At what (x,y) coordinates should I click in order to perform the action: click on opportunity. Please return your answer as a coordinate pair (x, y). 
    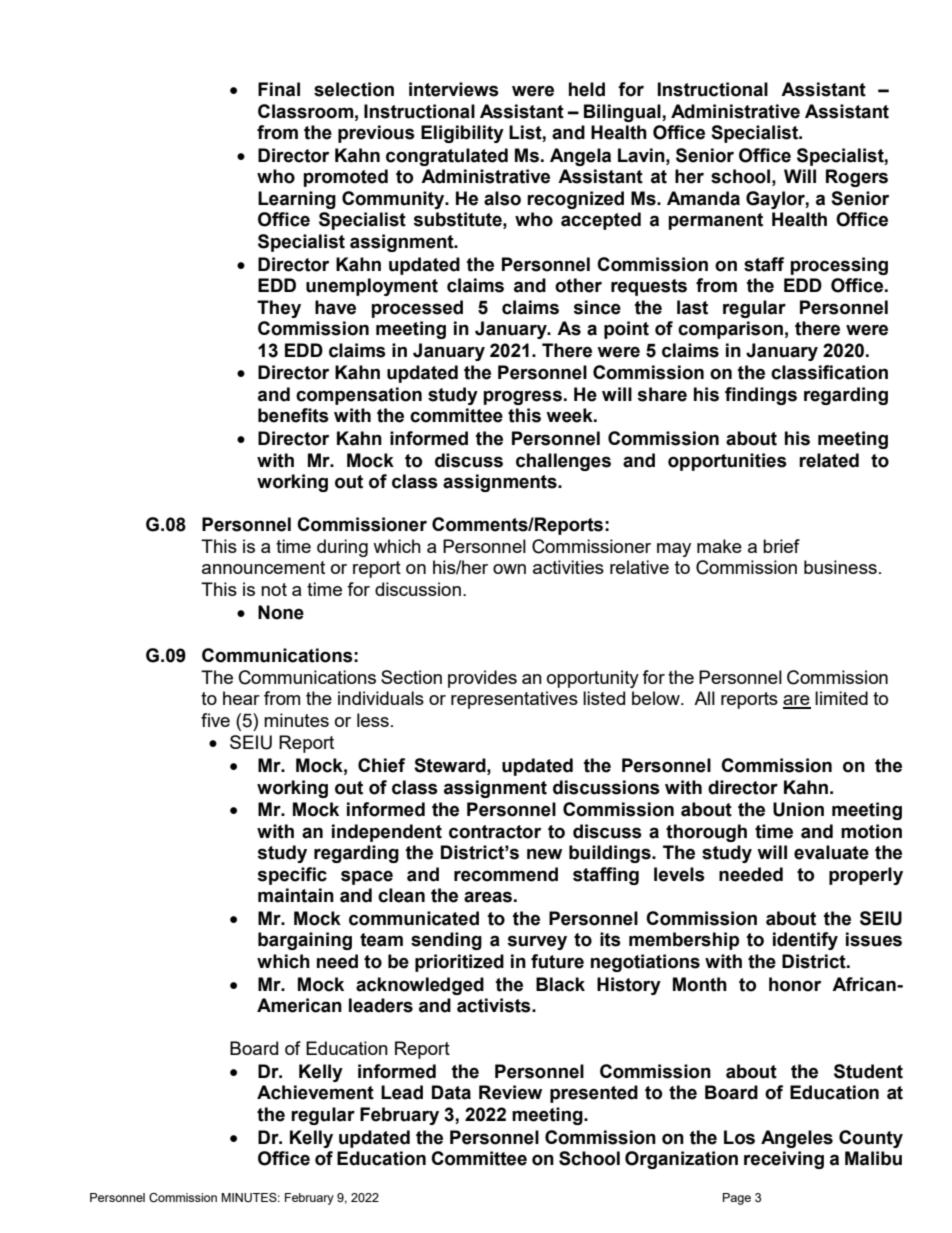
    Looking at the image, I should click on (593, 679).
